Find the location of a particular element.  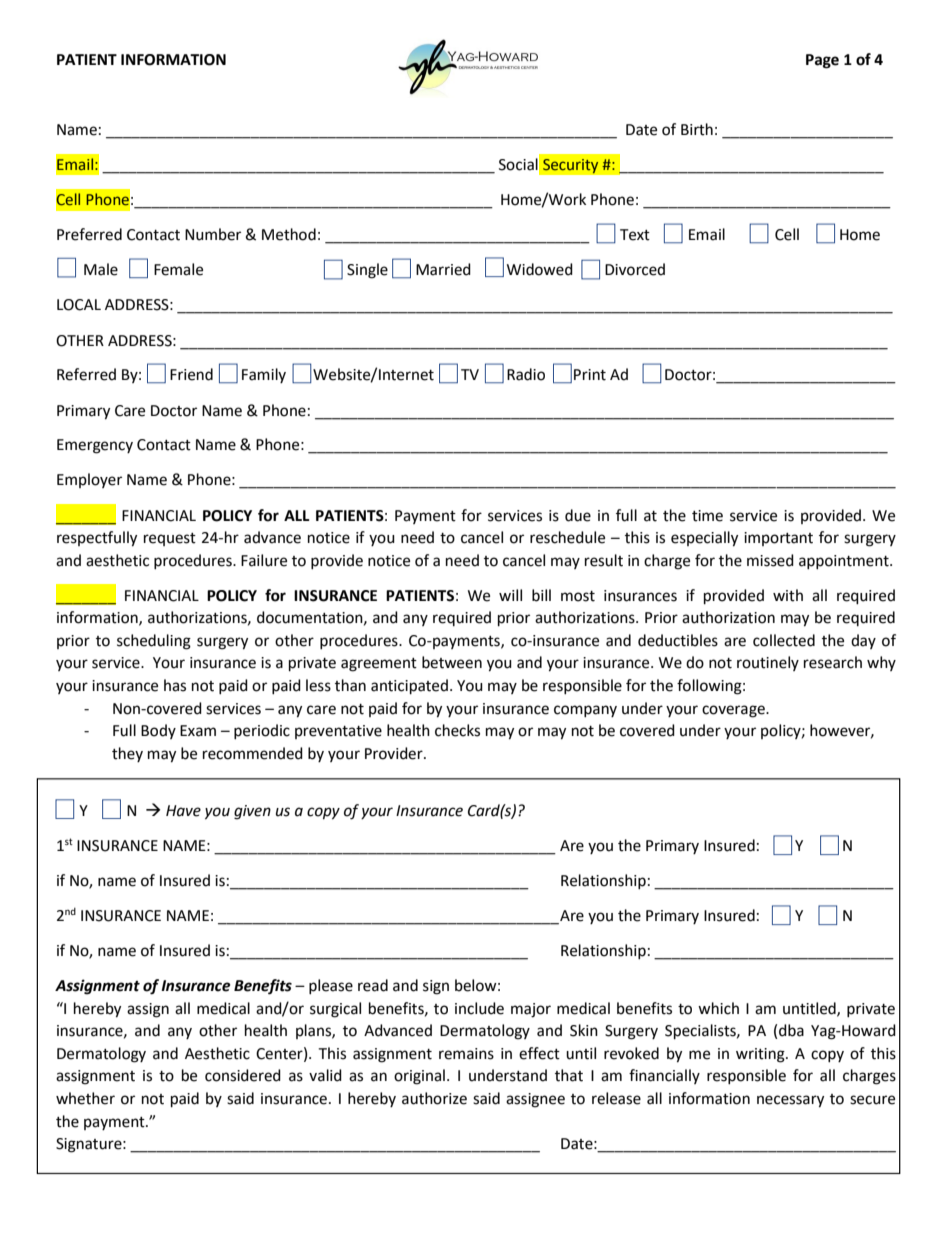

Married is located at coordinates (443, 269).
